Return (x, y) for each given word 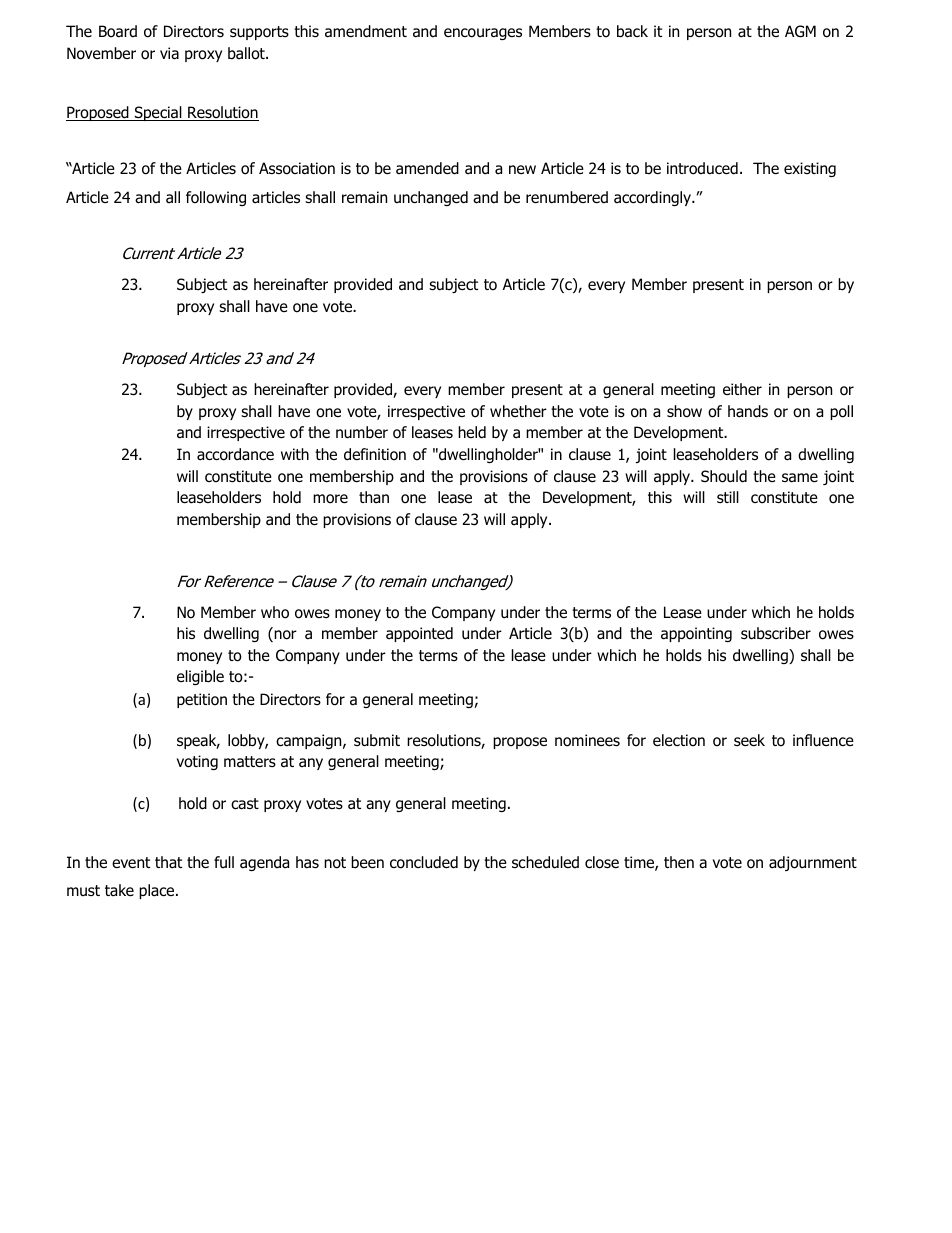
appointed (419, 634)
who (275, 612)
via (169, 53)
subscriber (776, 633)
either (742, 389)
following (216, 198)
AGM (800, 31)
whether (518, 411)
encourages (483, 34)
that (168, 862)
